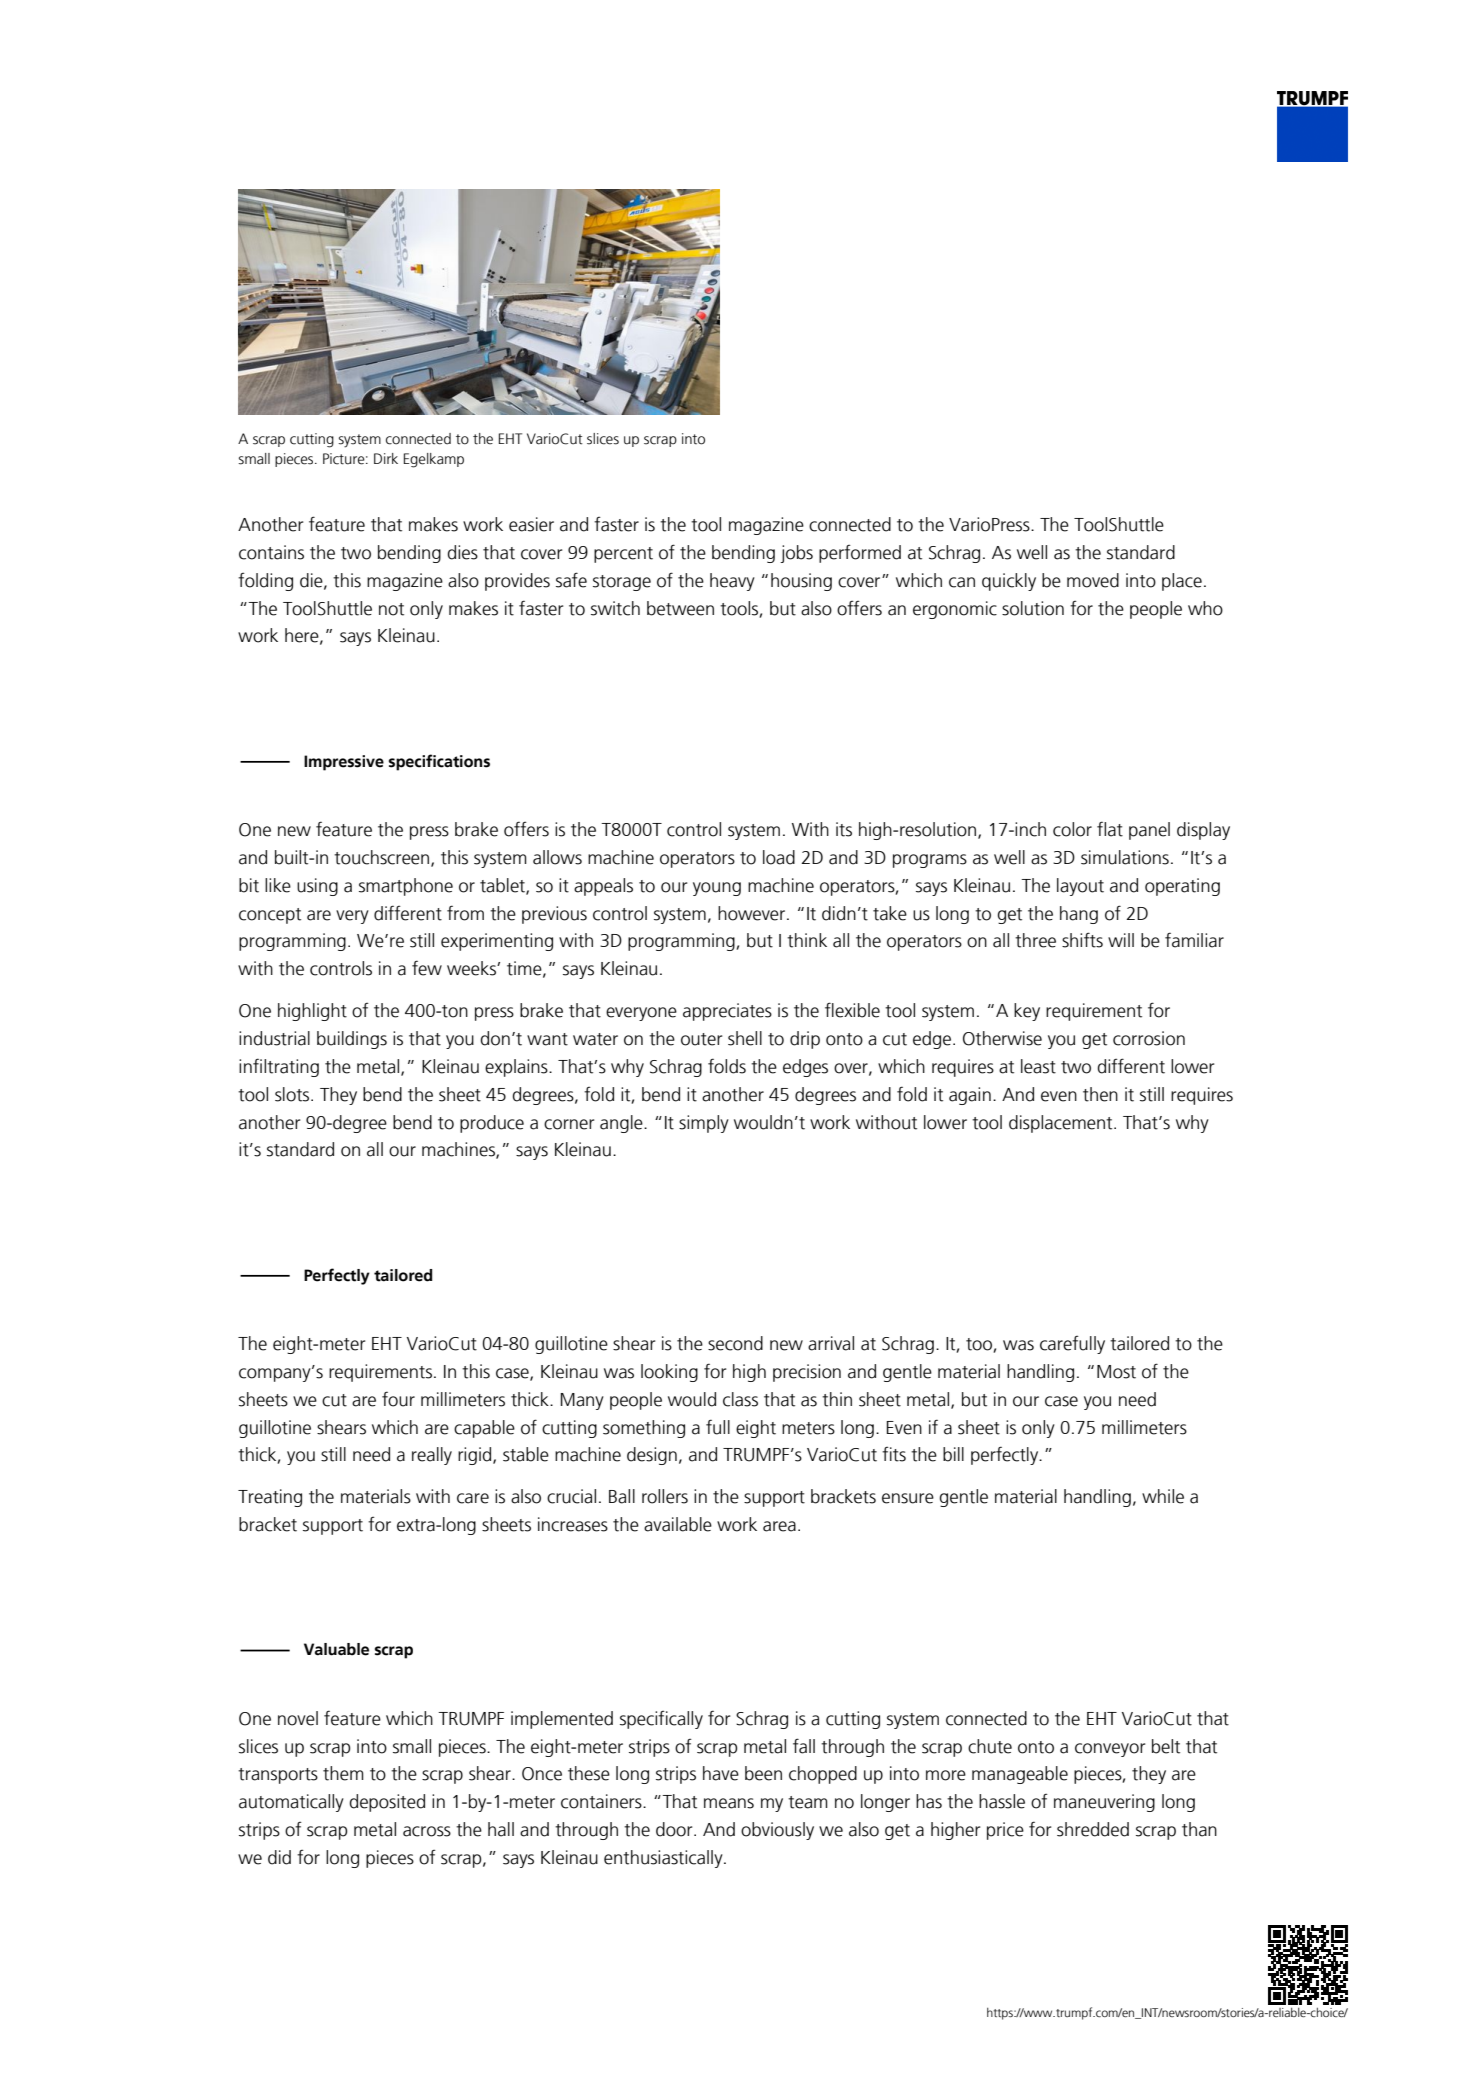 Image resolution: width=1474 pixels, height=2084 pixels. Describe the element at coordinates (398, 1399) in the screenshot. I see `four` at that location.
